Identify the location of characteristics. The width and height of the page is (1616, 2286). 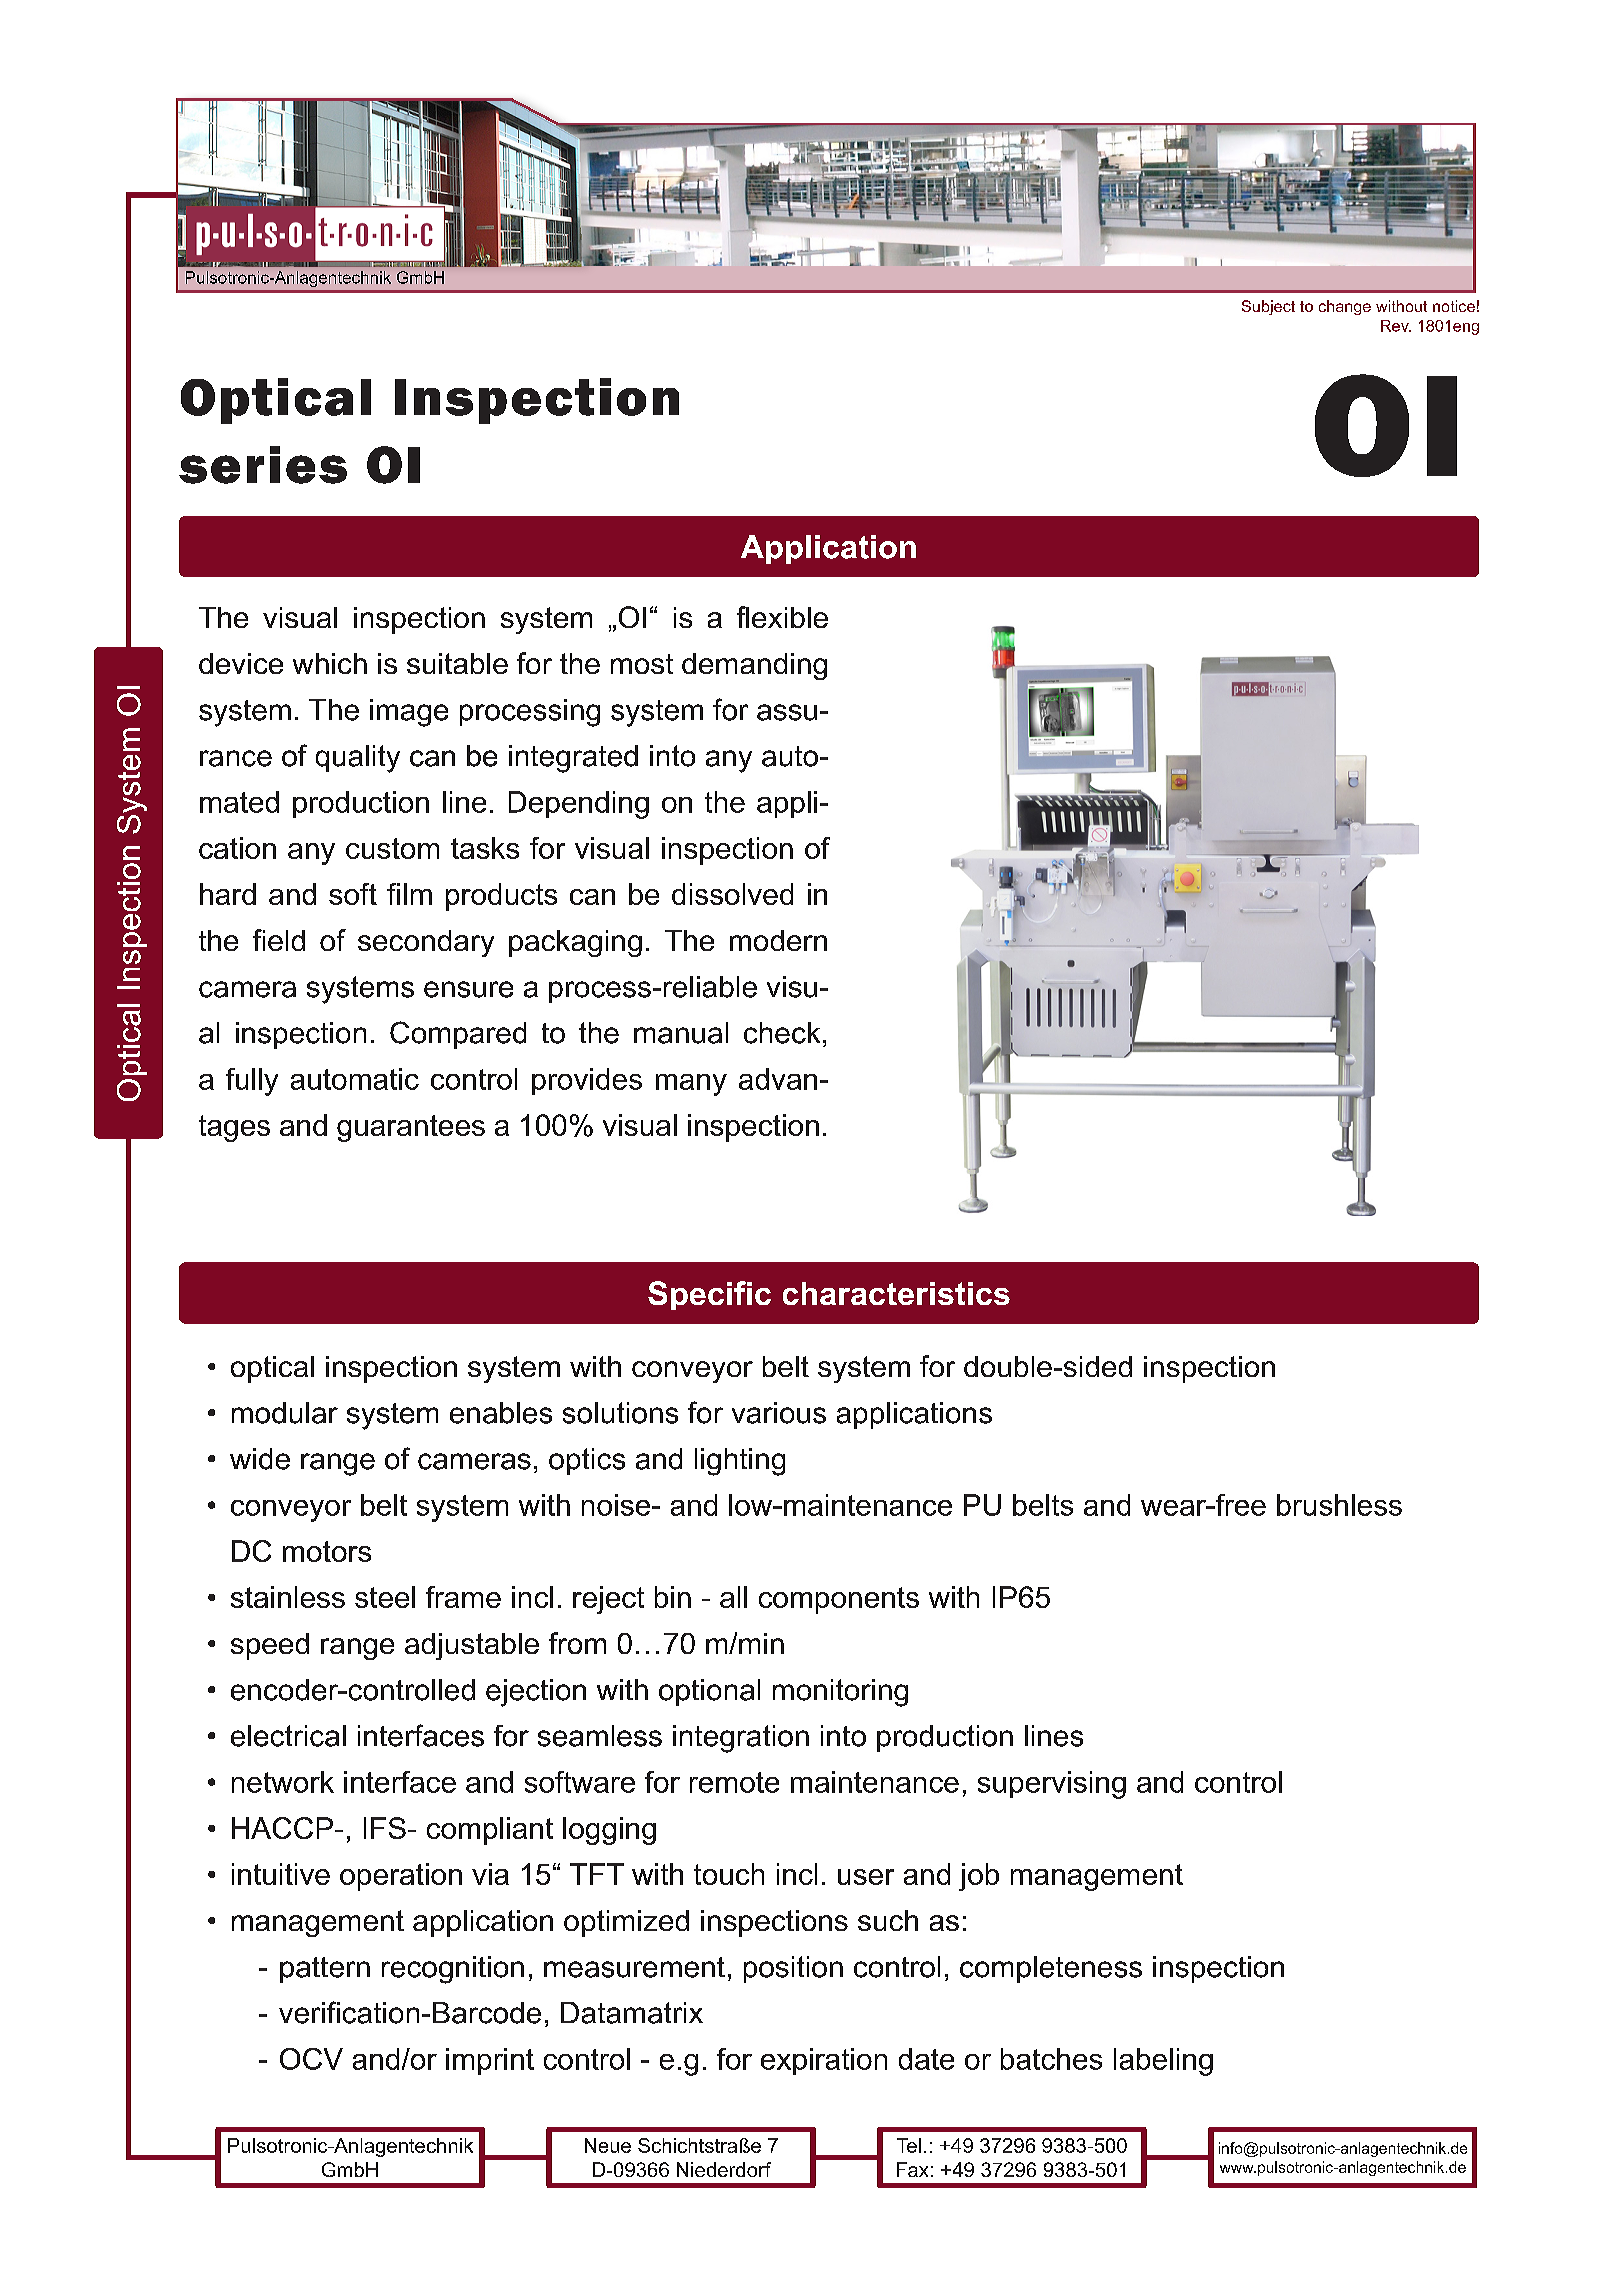
(896, 1293).
